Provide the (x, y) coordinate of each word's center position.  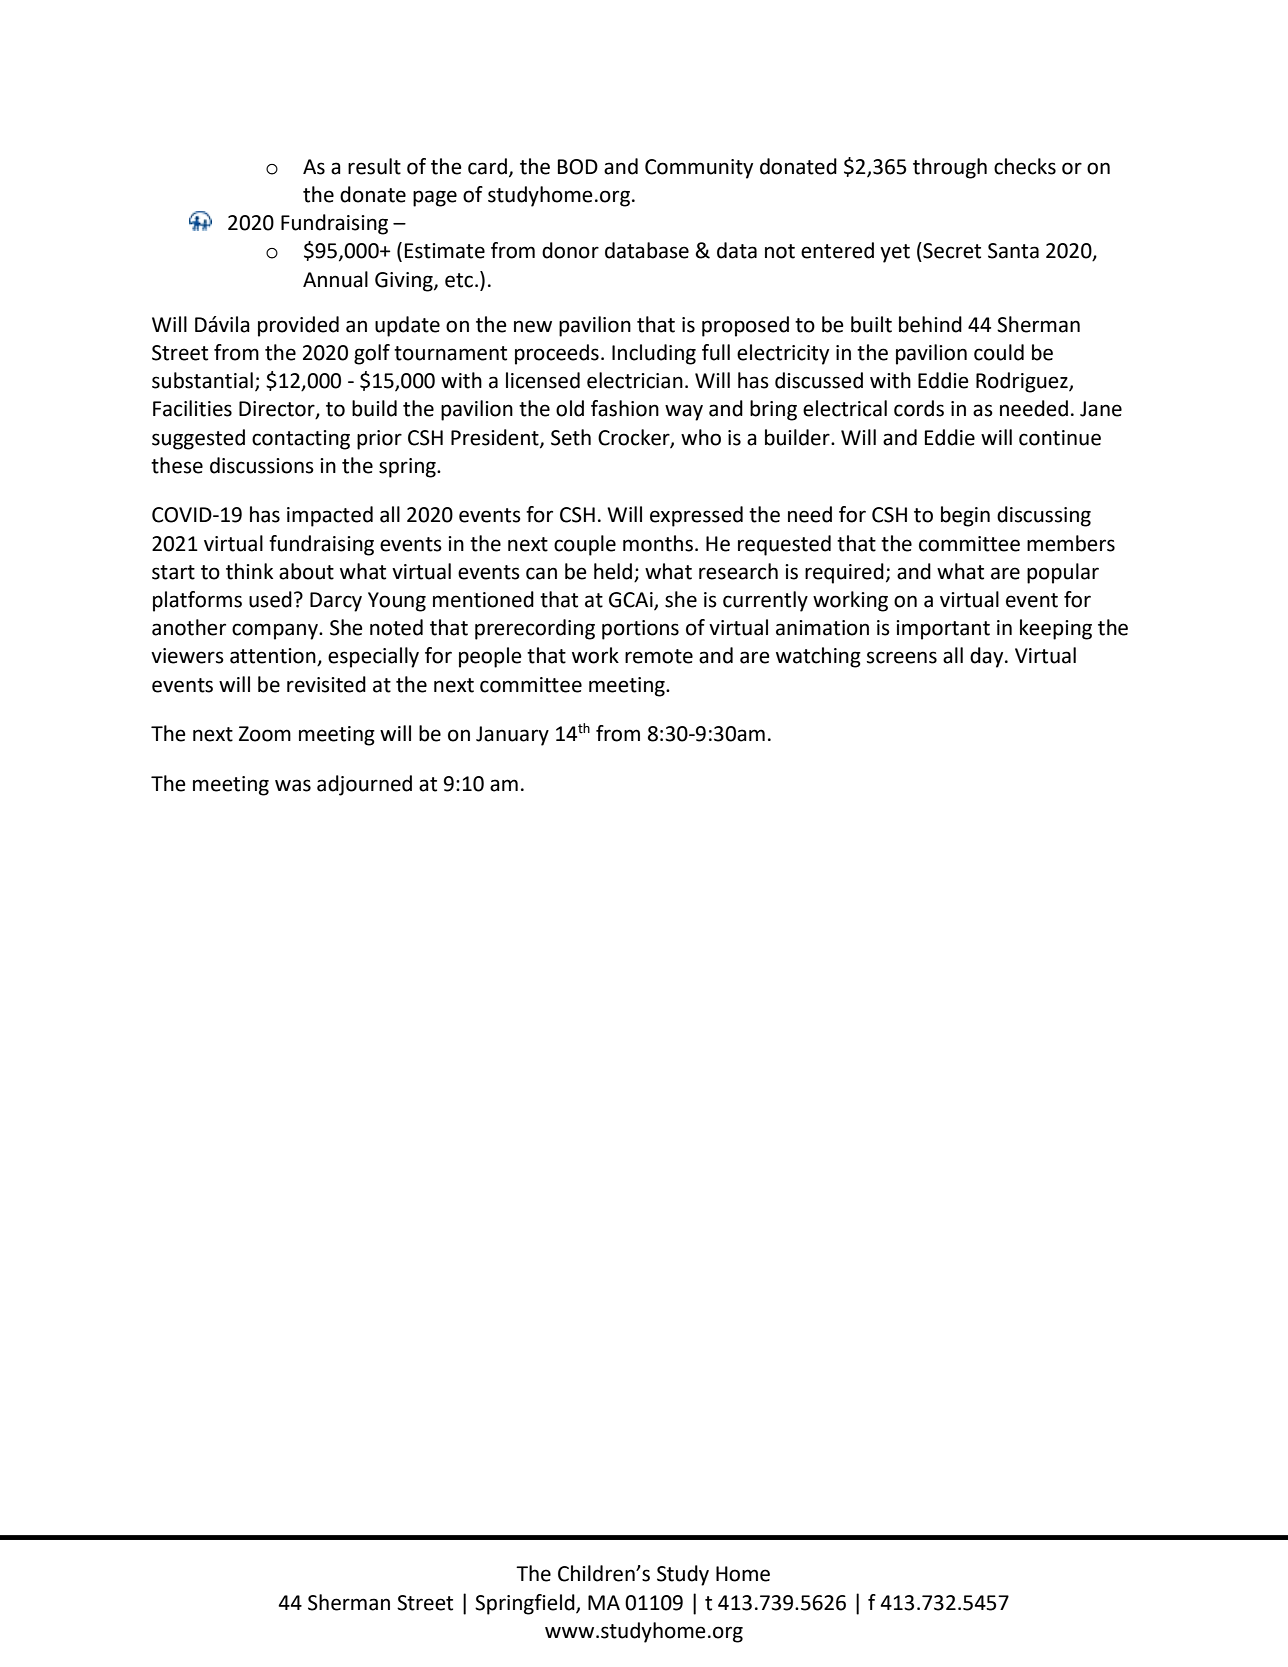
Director (278, 410)
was (293, 785)
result (374, 166)
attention (274, 657)
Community (699, 169)
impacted (330, 516)
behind (930, 324)
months (658, 543)
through (950, 168)
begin (965, 516)
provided (298, 326)
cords (919, 408)
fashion (625, 408)
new (533, 326)
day (988, 657)
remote (659, 656)
